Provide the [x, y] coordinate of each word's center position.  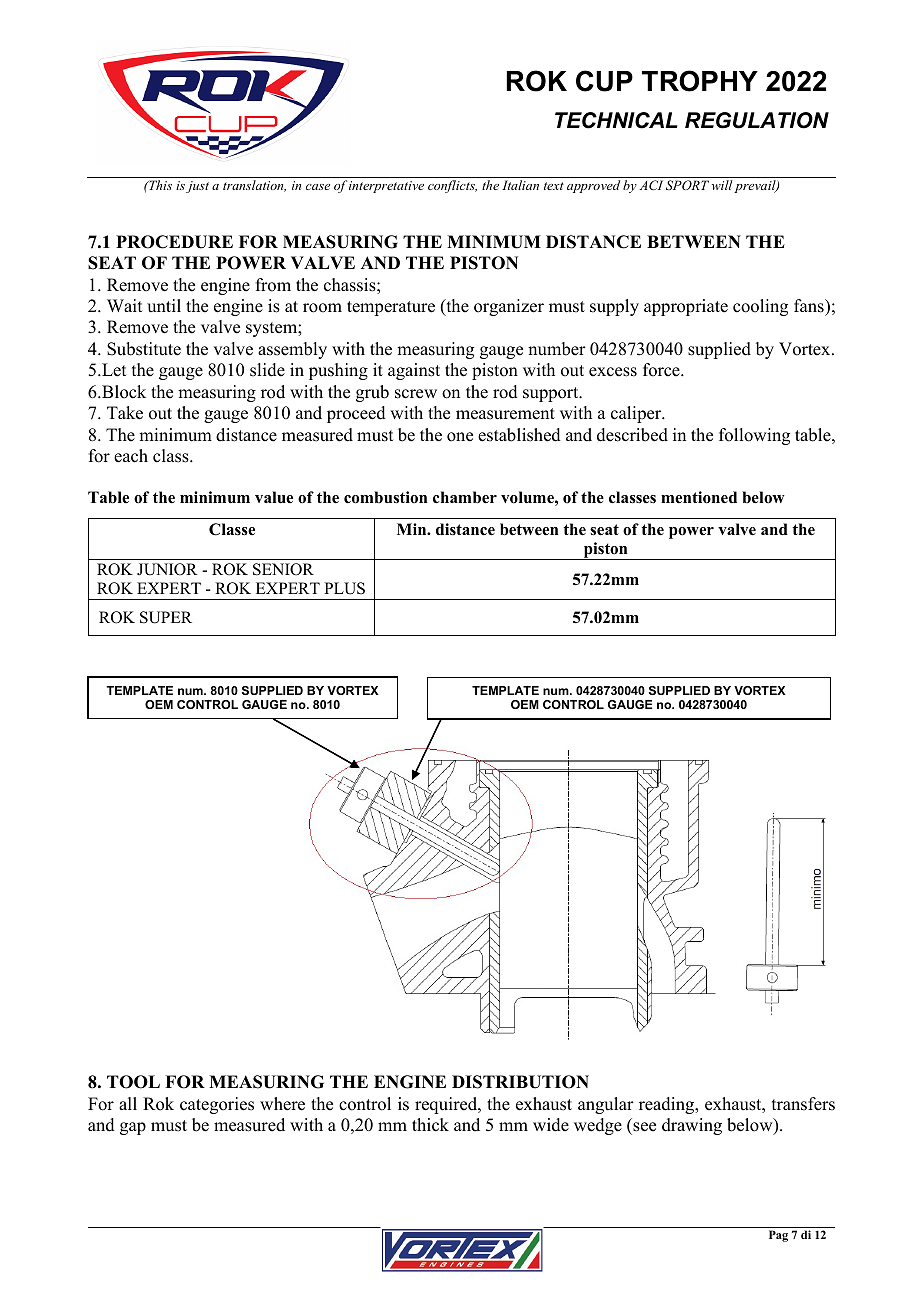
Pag [778, 1236]
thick [430, 1125]
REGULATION [757, 120]
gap [133, 1128]
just [197, 187]
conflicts [452, 186]
